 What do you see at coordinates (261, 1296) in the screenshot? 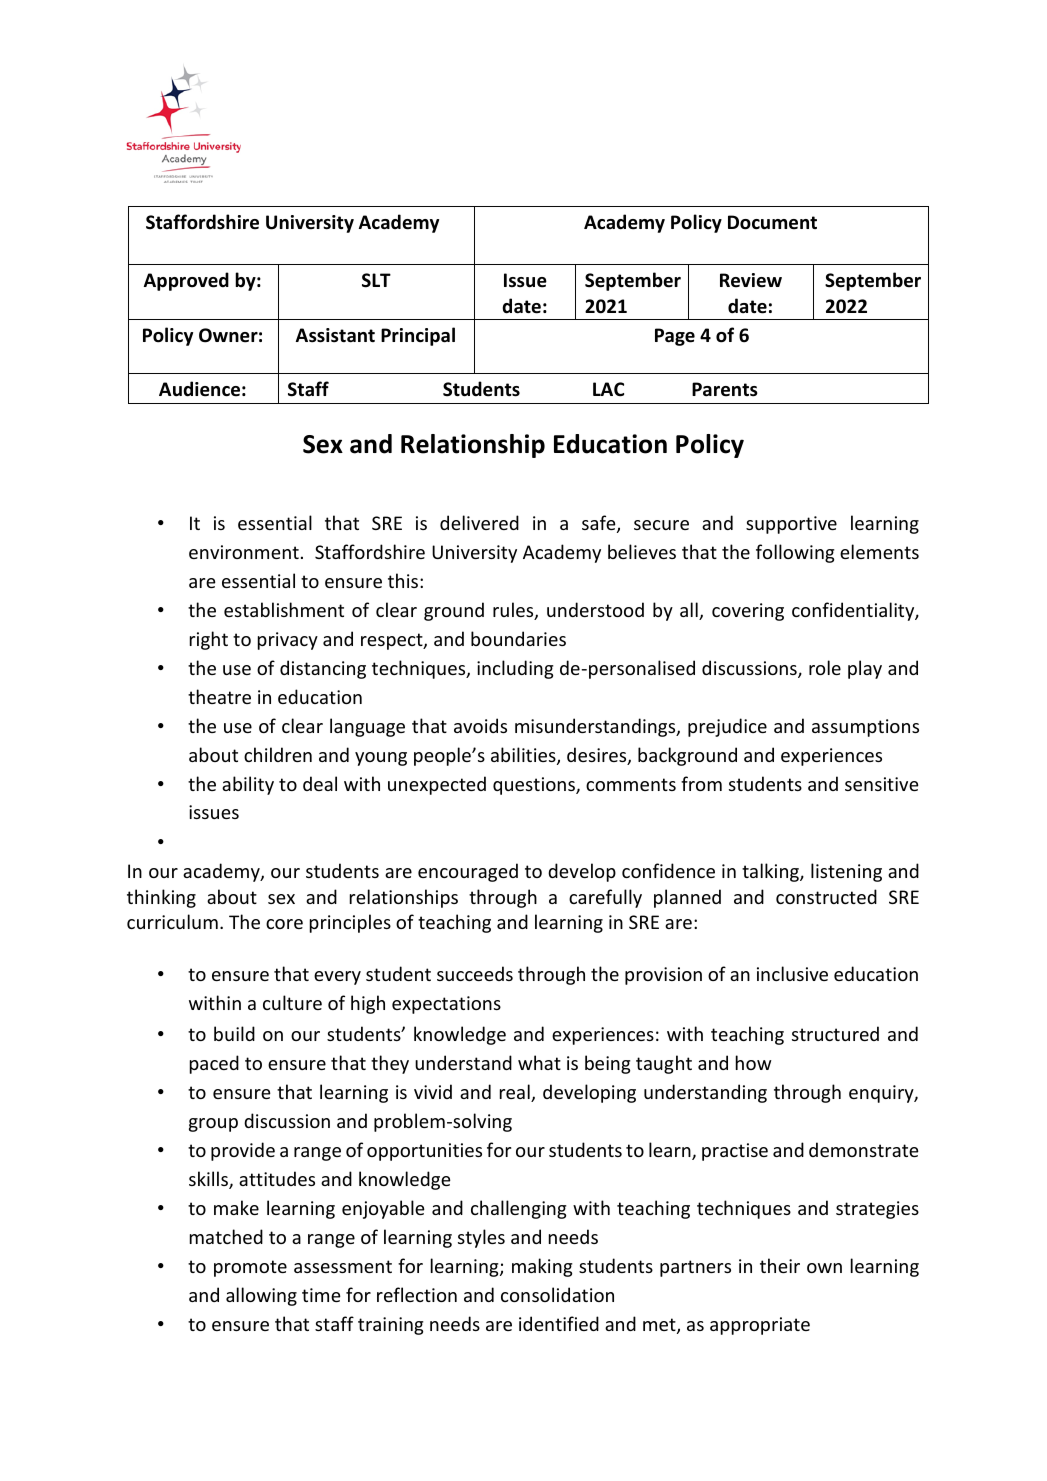
I see `allowing` at bounding box center [261, 1296].
